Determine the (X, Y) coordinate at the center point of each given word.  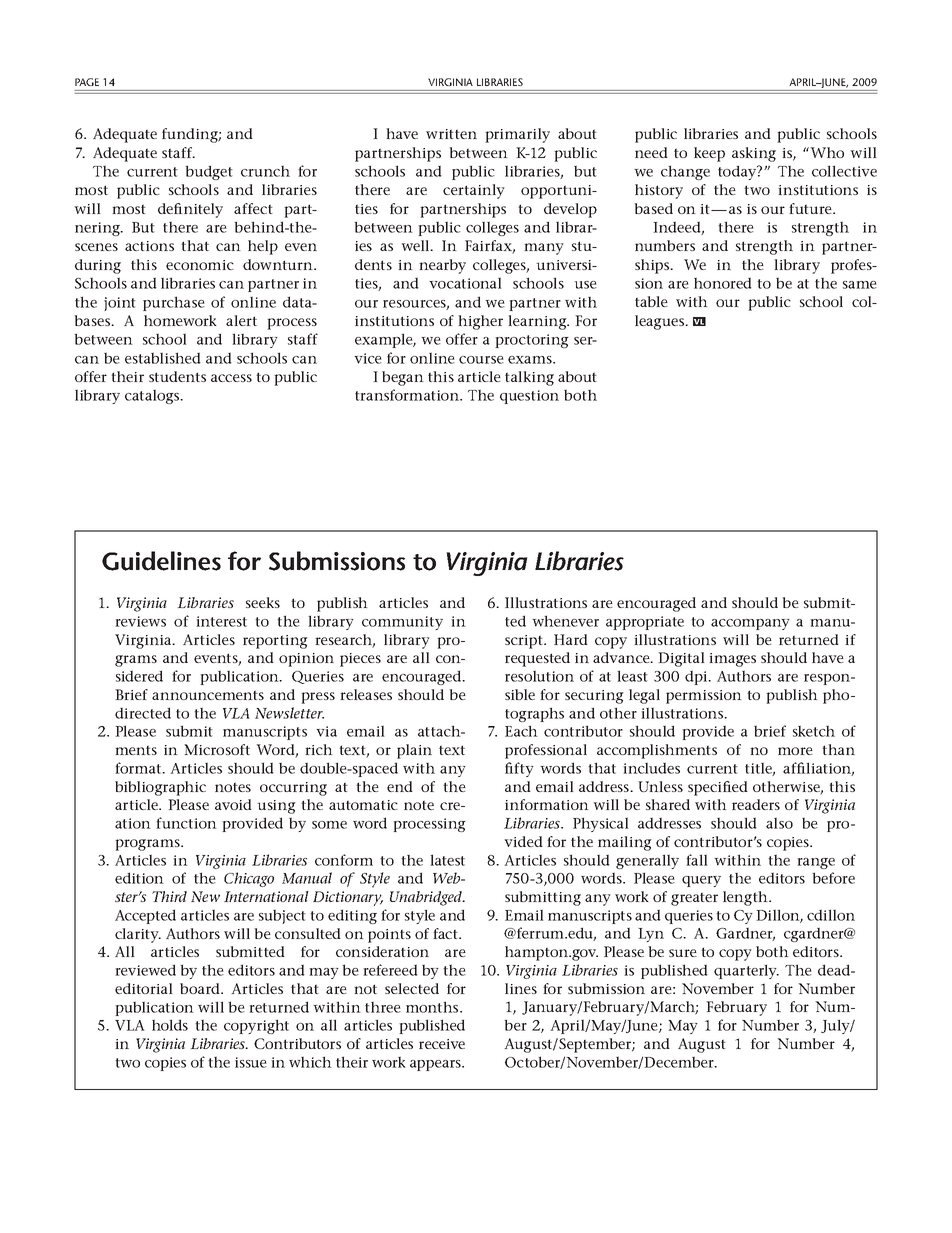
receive (442, 1044)
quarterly (746, 971)
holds (170, 1025)
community (402, 623)
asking (754, 154)
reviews (140, 621)
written (451, 134)
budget (209, 172)
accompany (750, 624)
